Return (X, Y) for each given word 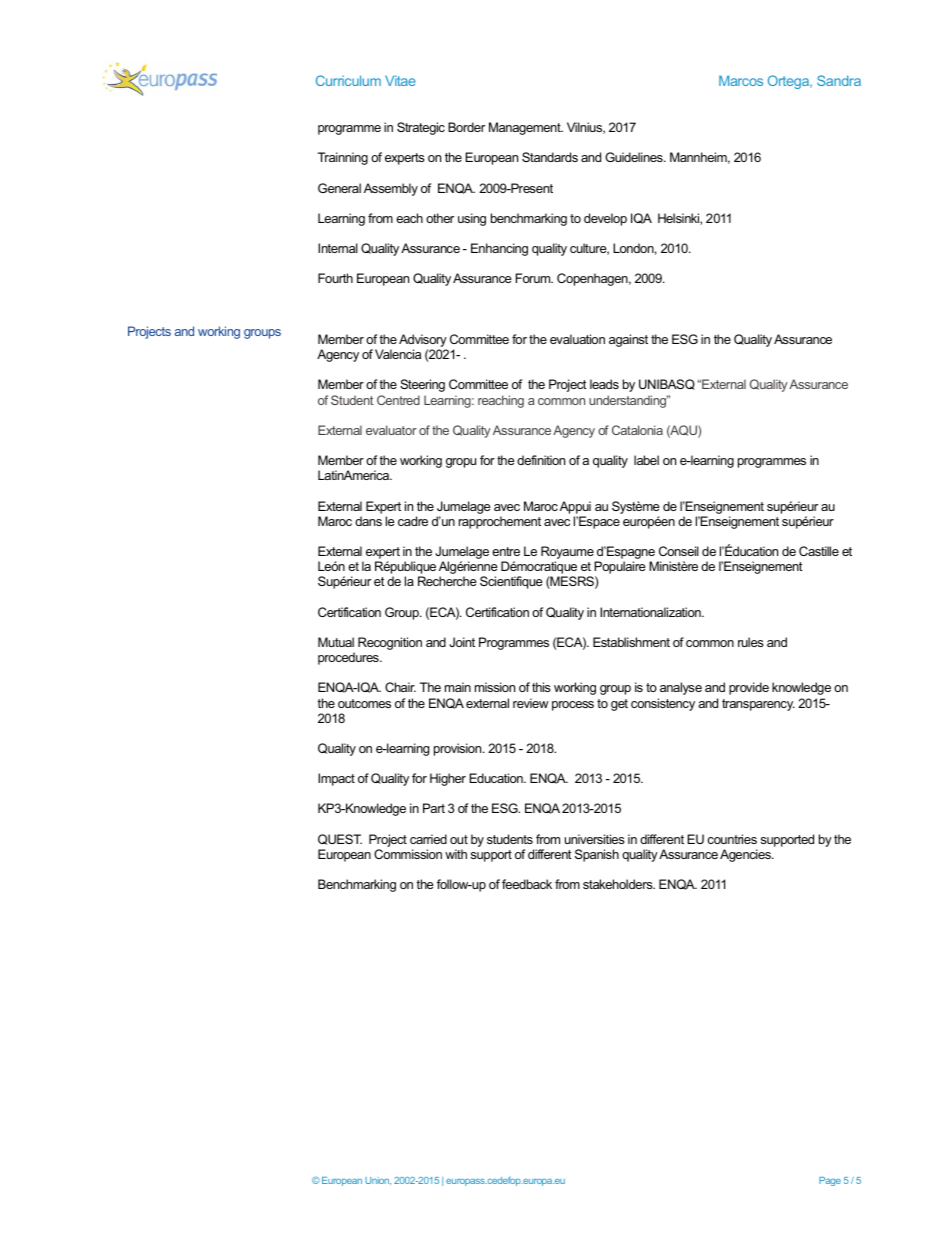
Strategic (421, 128)
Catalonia (637, 430)
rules (751, 642)
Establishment (631, 642)
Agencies (746, 855)
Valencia (398, 354)
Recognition (390, 643)
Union (378, 1181)
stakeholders (619, 884)
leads (604, 384)
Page (830, 1181)
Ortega (790, 82)
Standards (550, 157)
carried (428, 839)
